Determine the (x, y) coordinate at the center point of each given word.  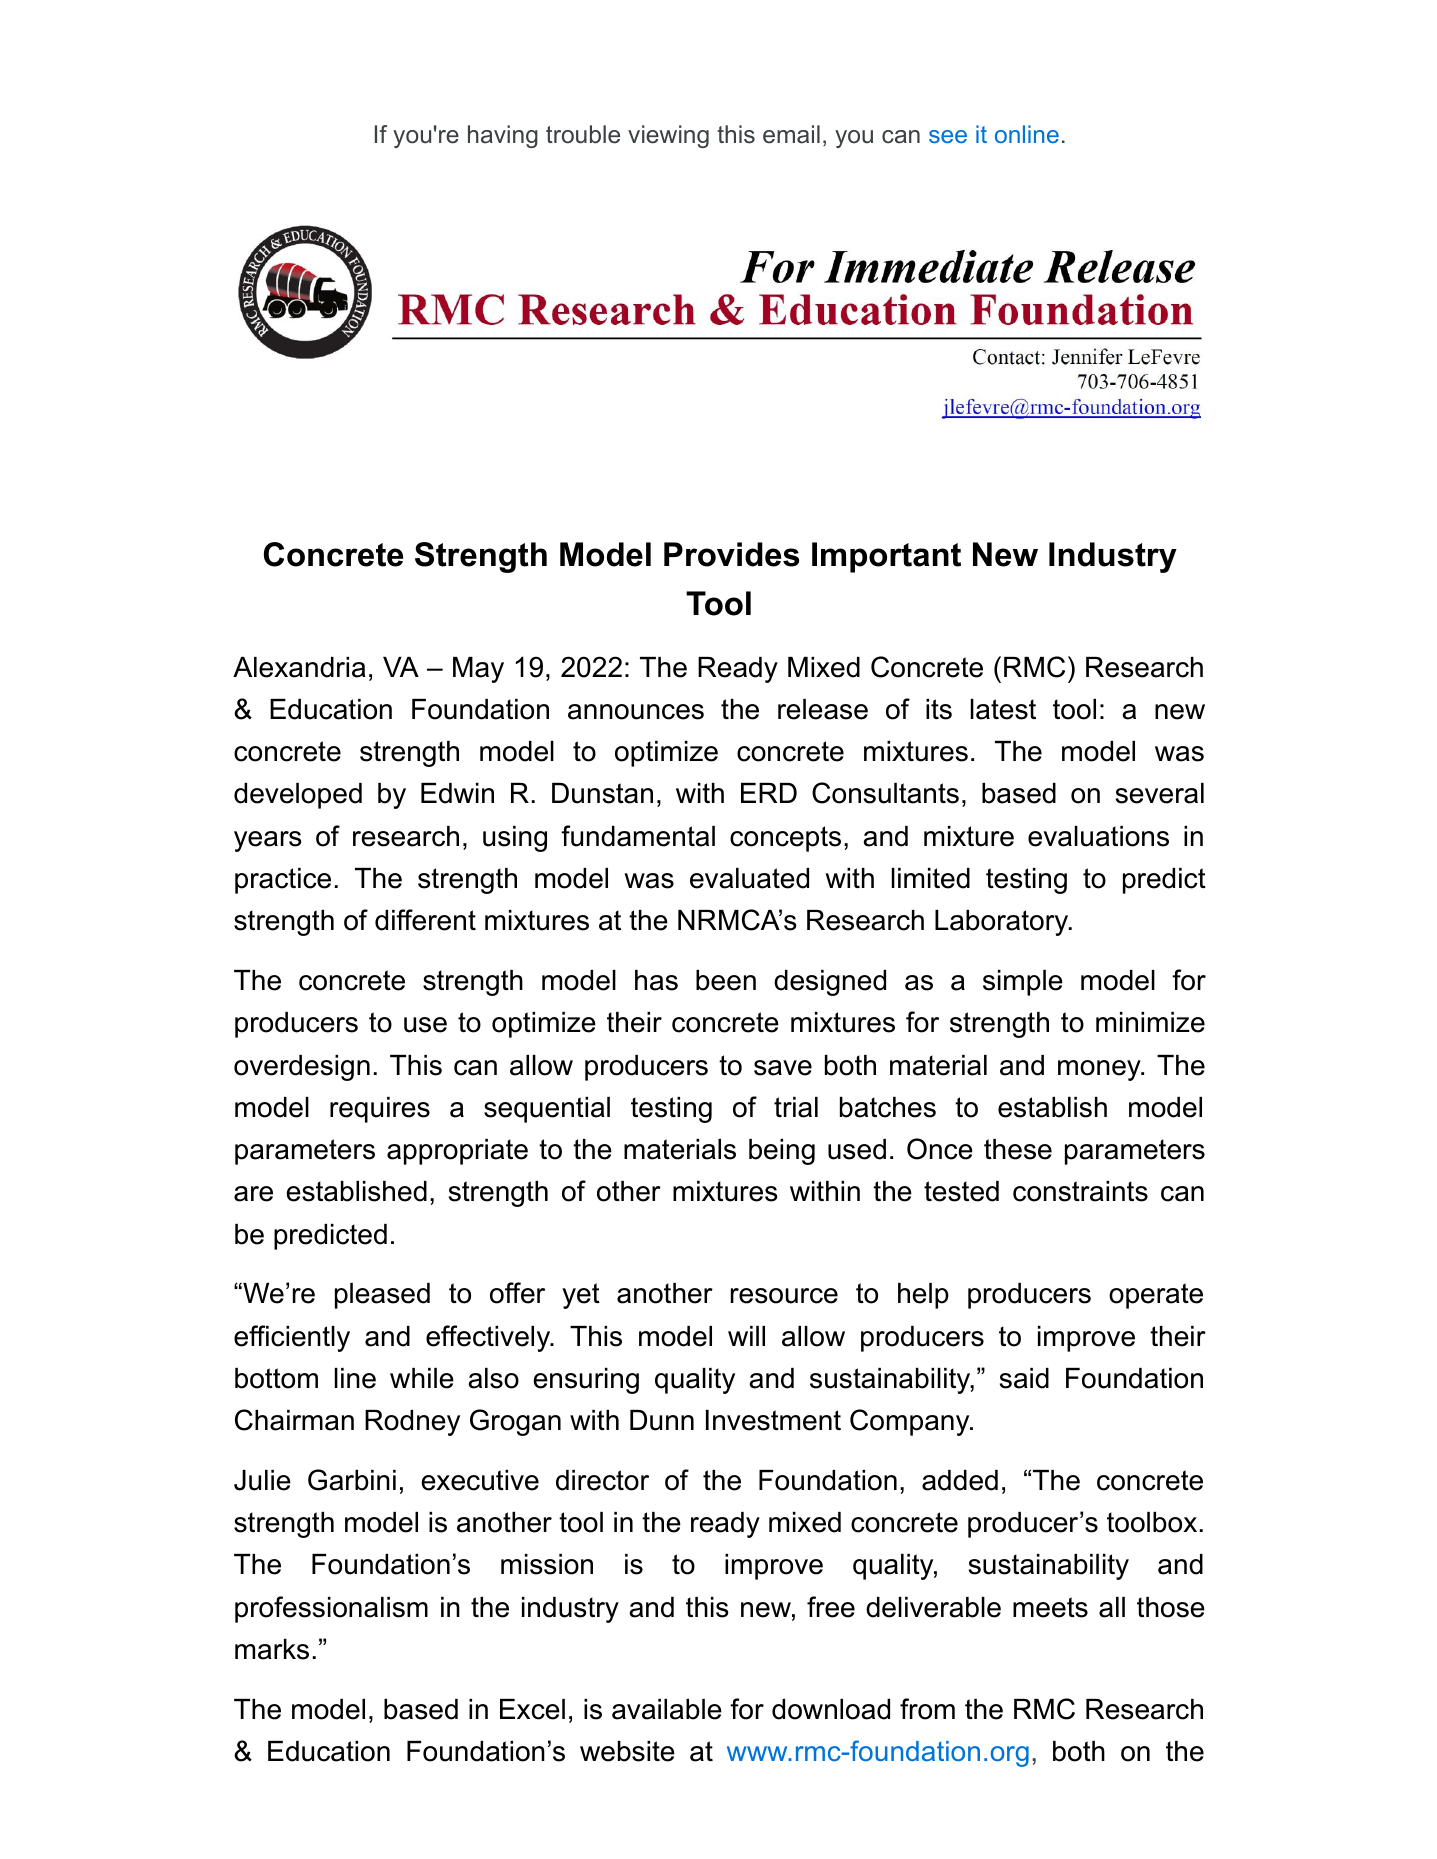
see (948, 136)
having (503, 136)
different (425, 920)
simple (1023, 983)
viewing (668, 136)
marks (272, 1649)
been (726, 980)
